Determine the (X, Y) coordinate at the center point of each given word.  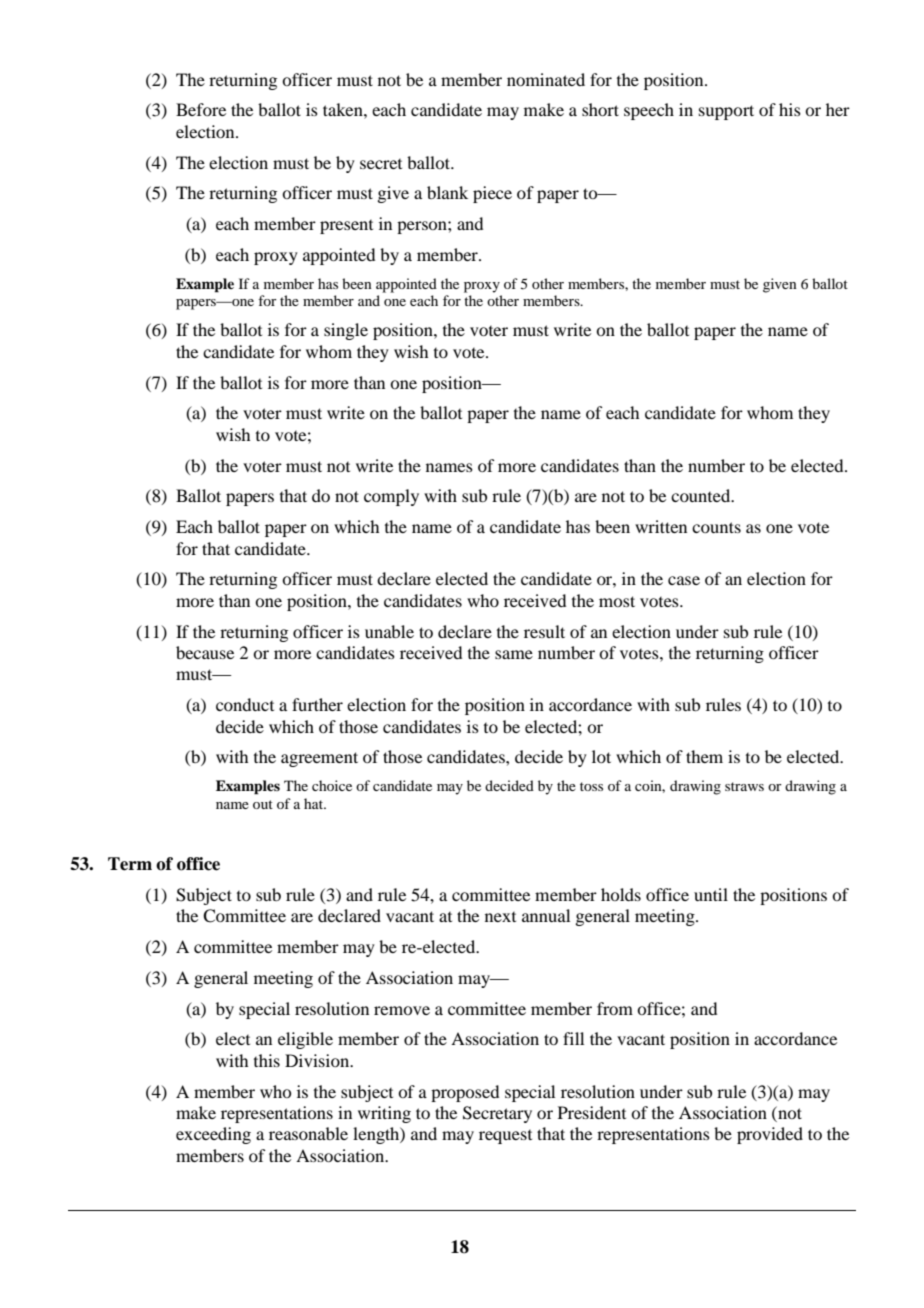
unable (389, 631)
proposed (465, 1093)
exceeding (213, 1135)
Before (201, 109)
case (684, 580)
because (205, 652)
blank (447, 192)
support (726, 112)
